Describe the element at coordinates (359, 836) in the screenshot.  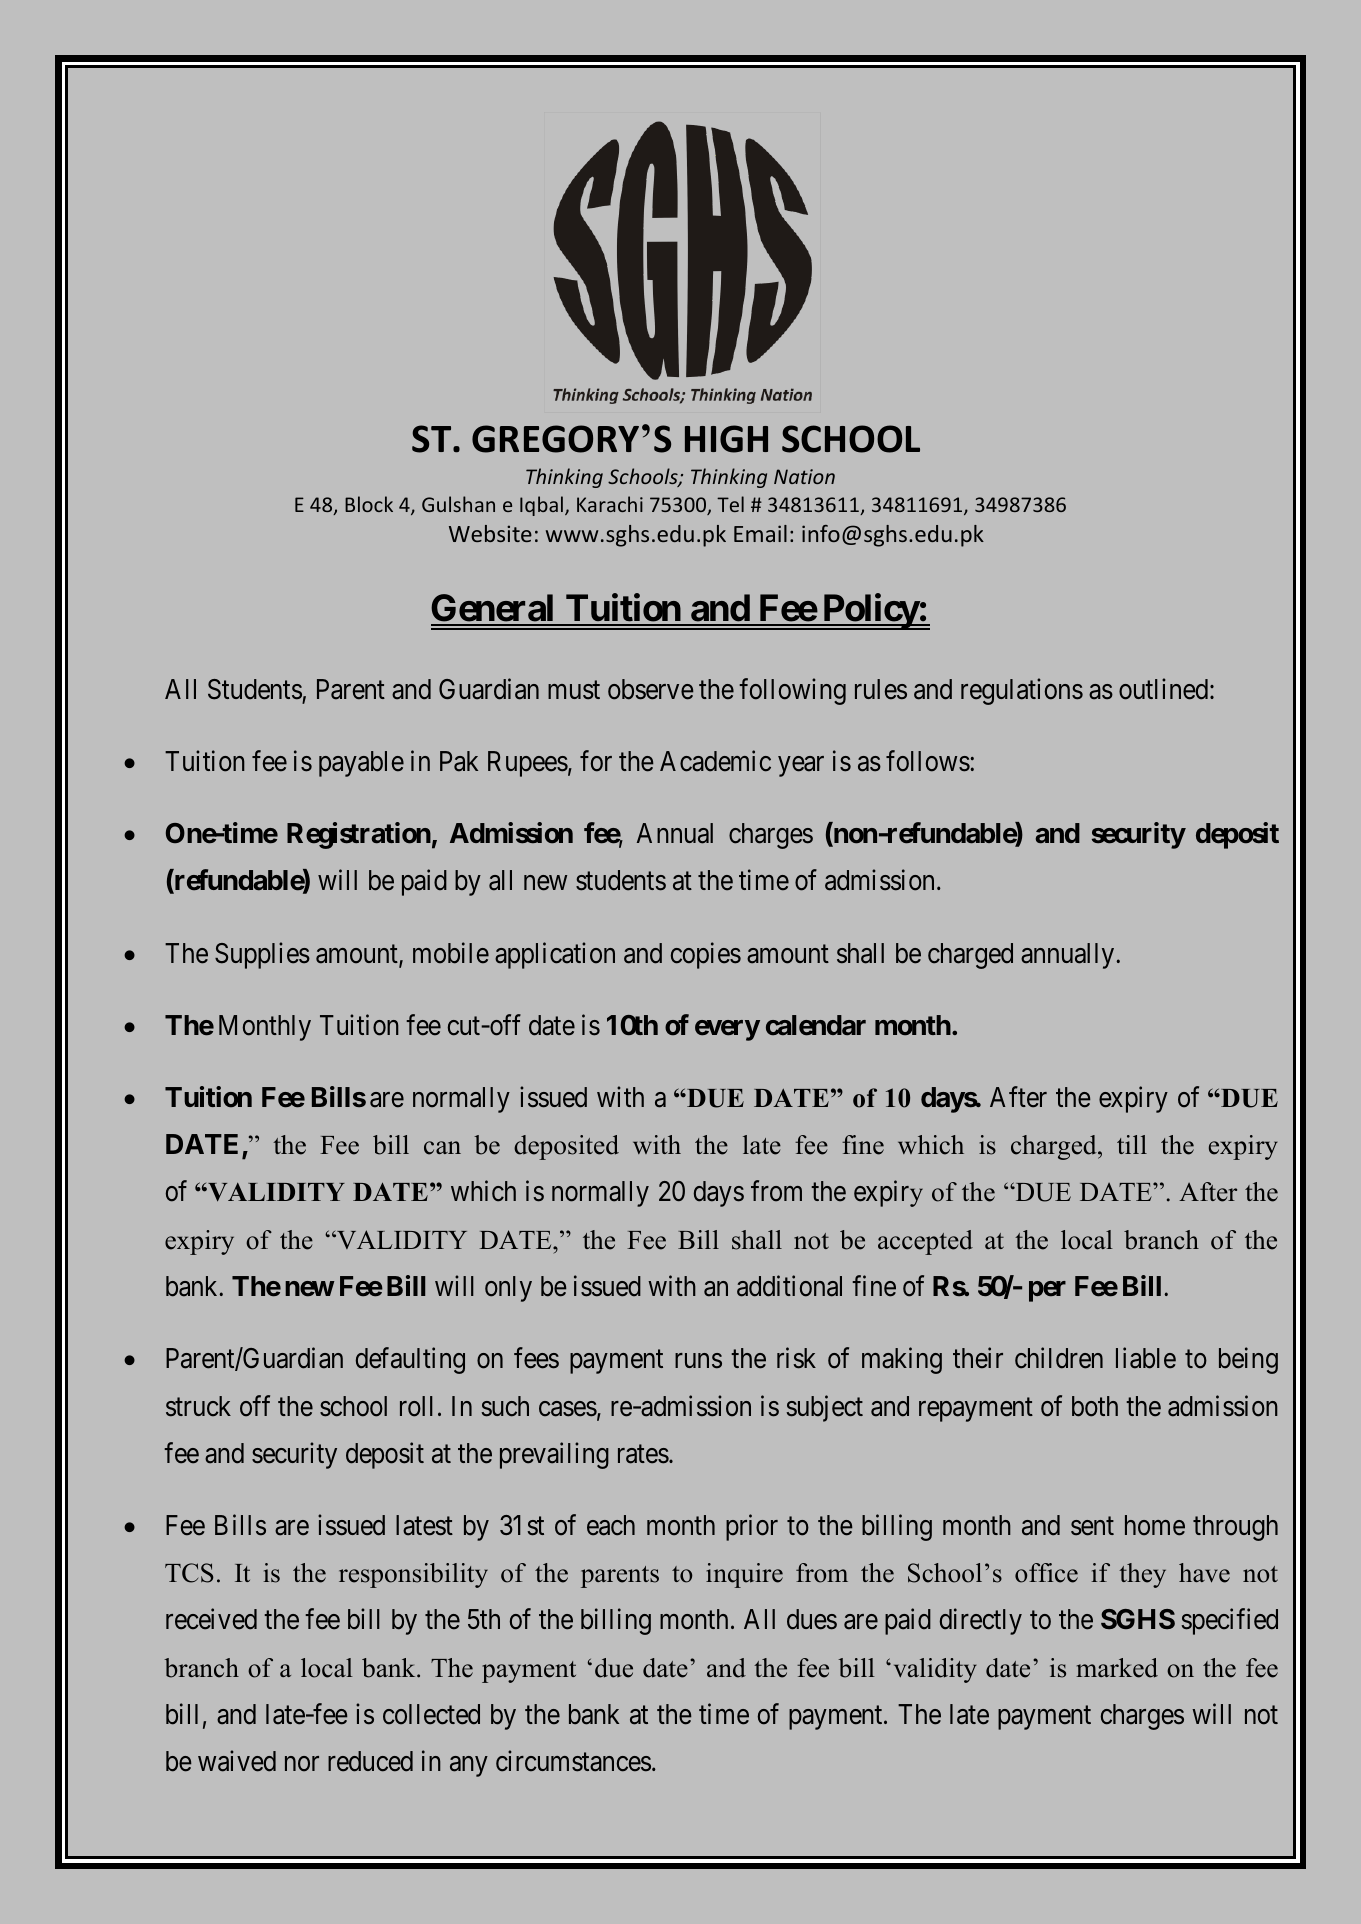
I see `Registration` at that location.
